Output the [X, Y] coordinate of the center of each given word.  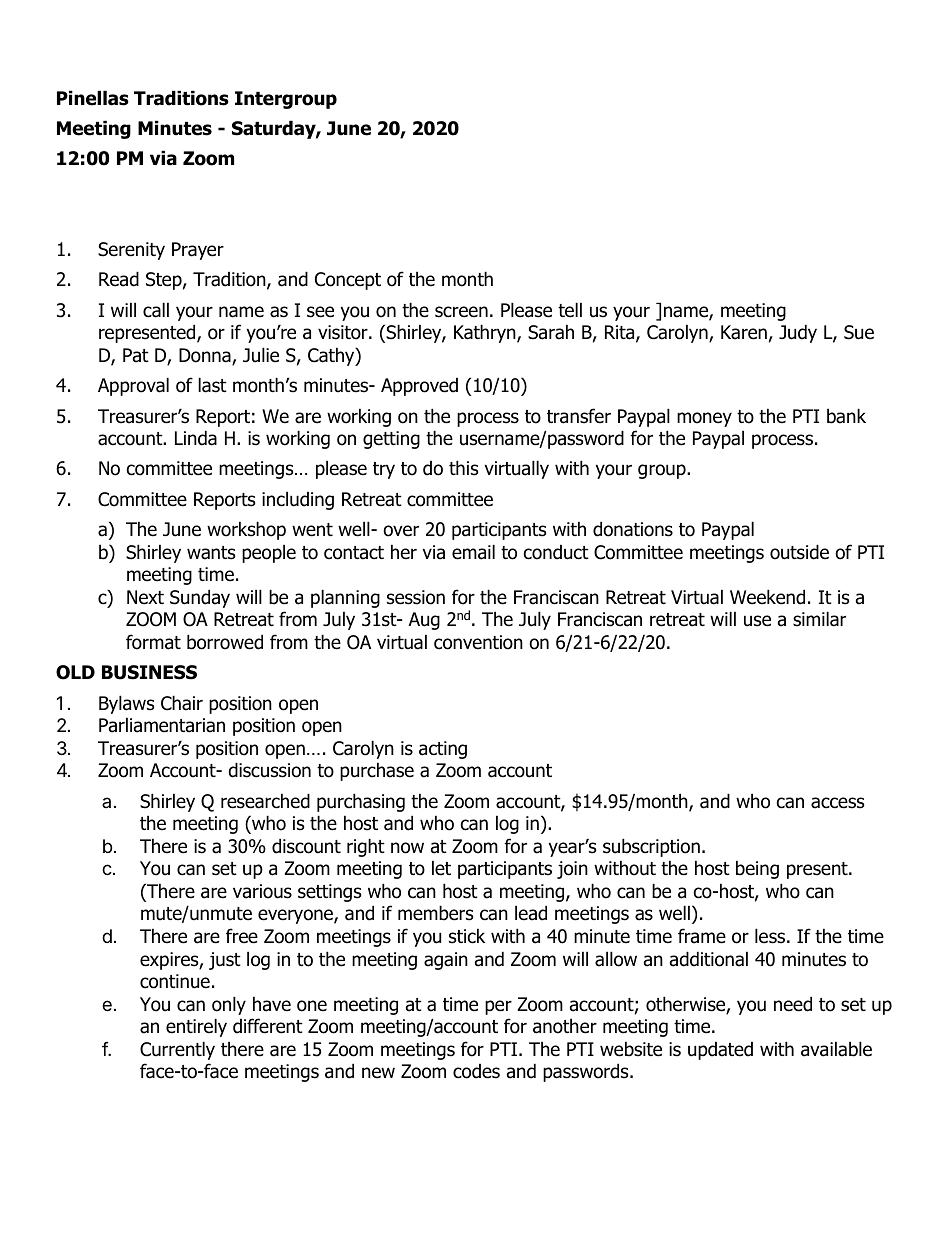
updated [720, 1051]
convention [478, 642]
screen [461, 312]
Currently [177, 1050]
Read [119, 279]
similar [819, 619]
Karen [744, 332]
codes [476, 1071]
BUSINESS [149, 672]
